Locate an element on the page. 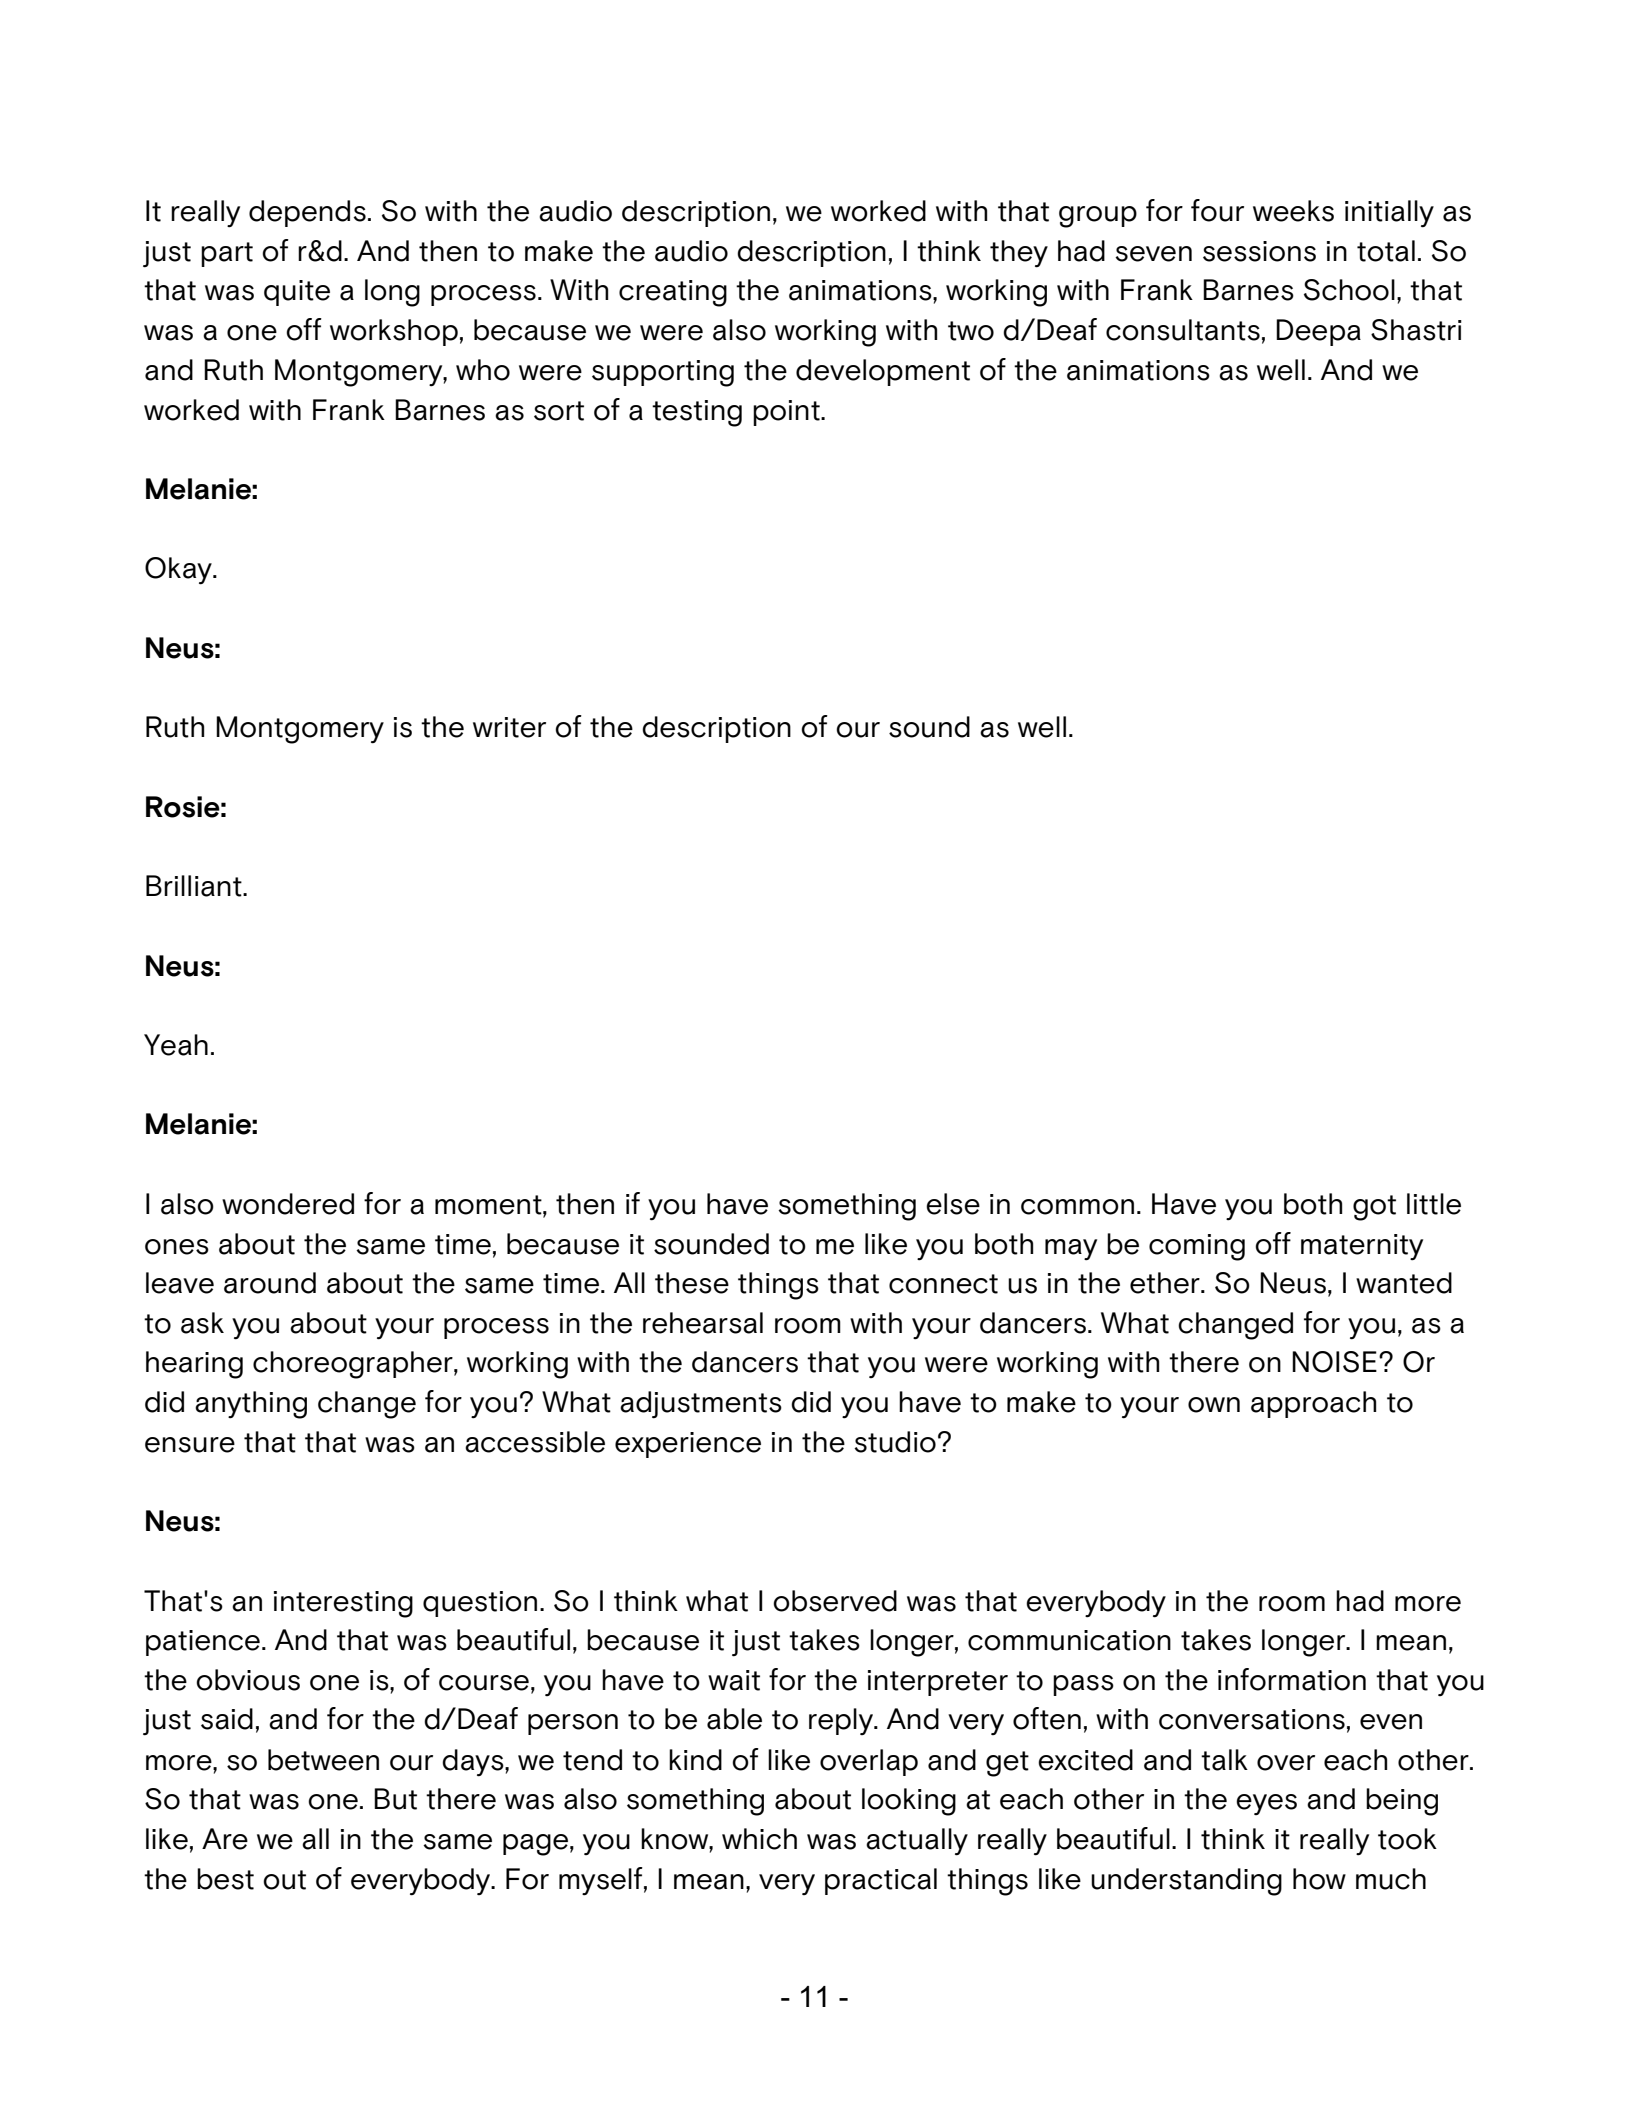 The height and width of the page is (2108, 1629). But is located at coordinates (395, 1799).
